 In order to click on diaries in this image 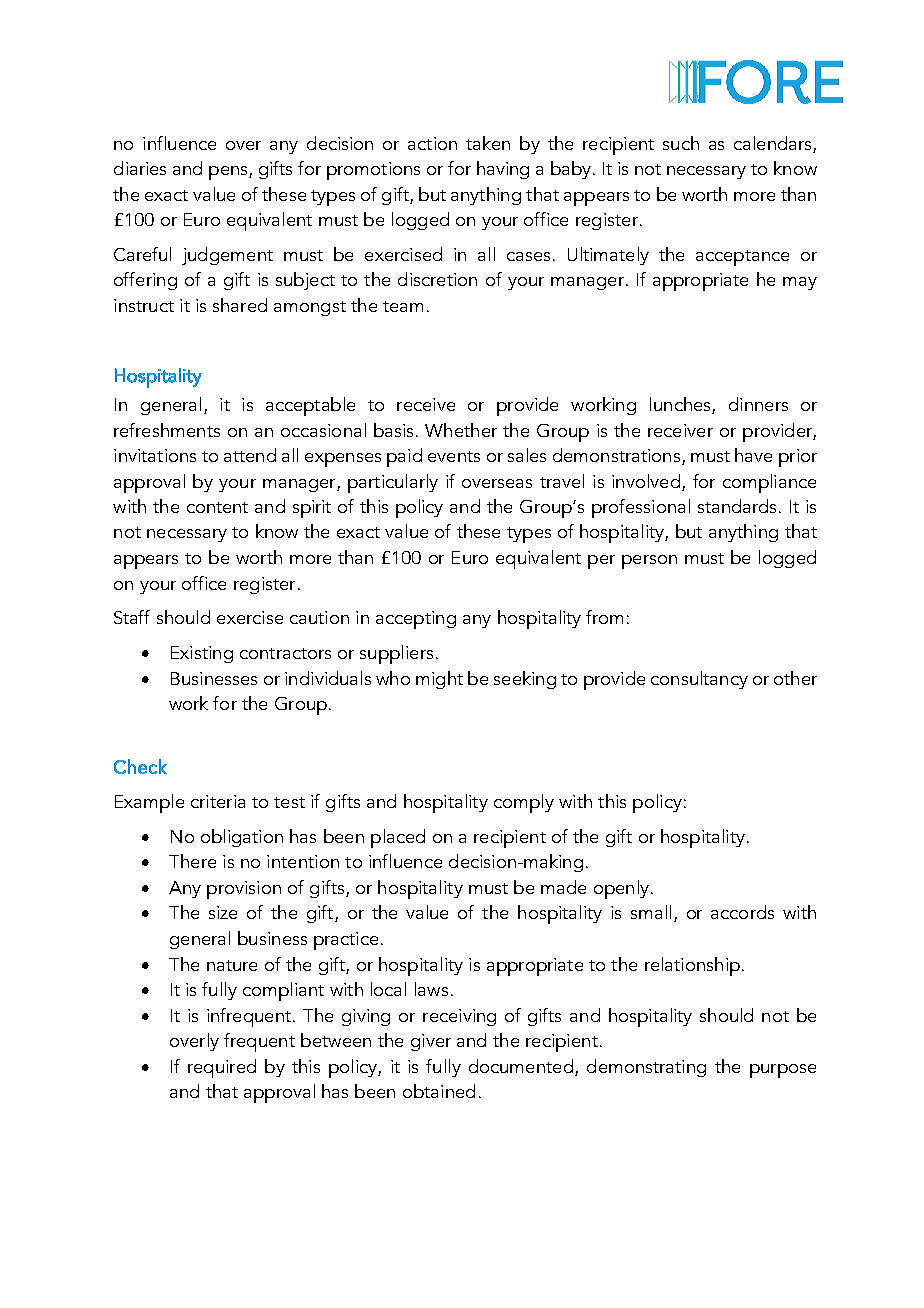, I will do `click(140, 168)`.
